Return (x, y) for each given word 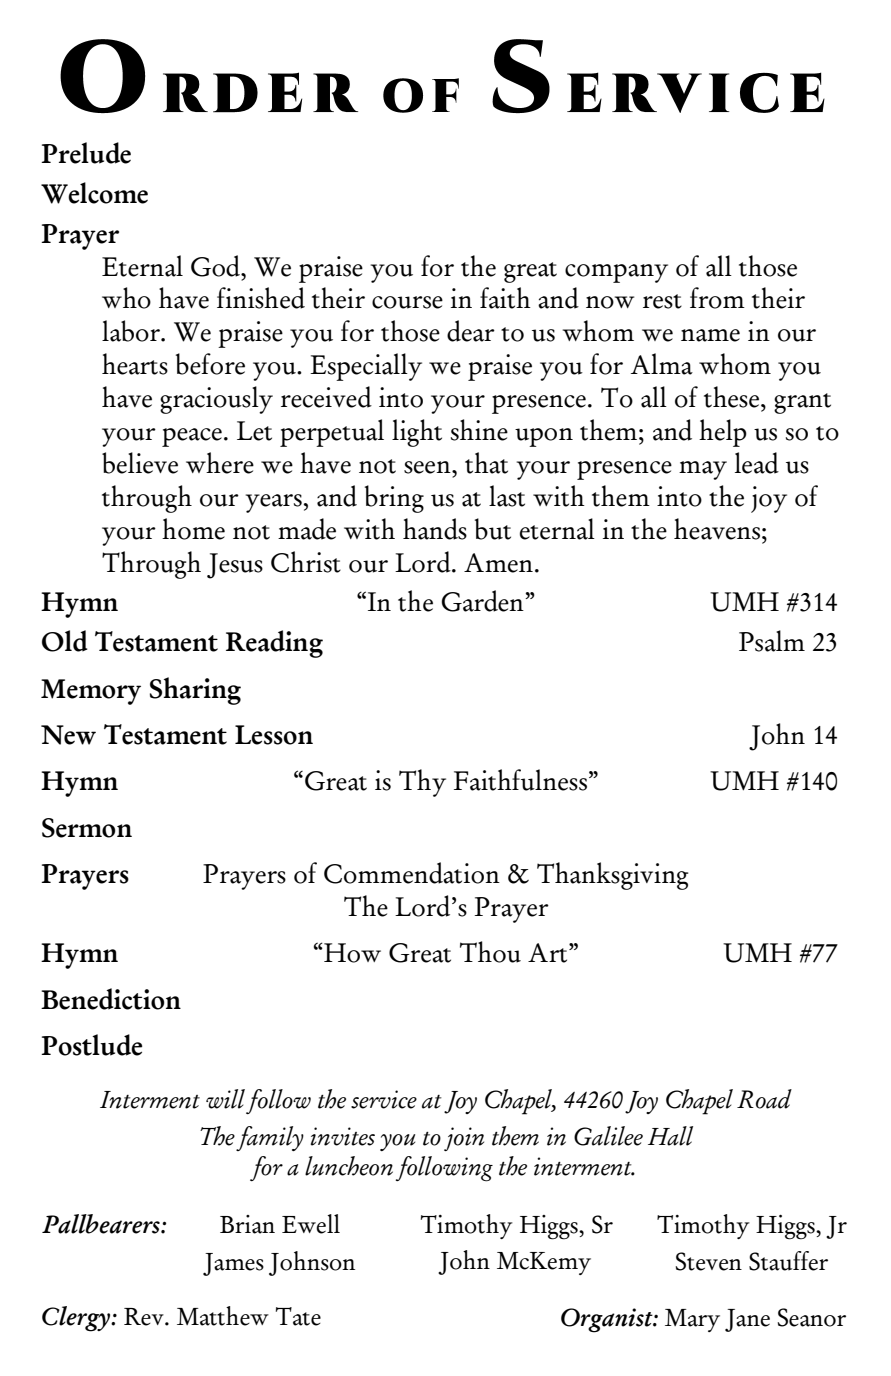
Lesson (274, 735)
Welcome (94, 193)
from (717, 298)
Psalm (772, 641)
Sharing (195, 691)
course (407, 302)
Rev (145, 1317)
